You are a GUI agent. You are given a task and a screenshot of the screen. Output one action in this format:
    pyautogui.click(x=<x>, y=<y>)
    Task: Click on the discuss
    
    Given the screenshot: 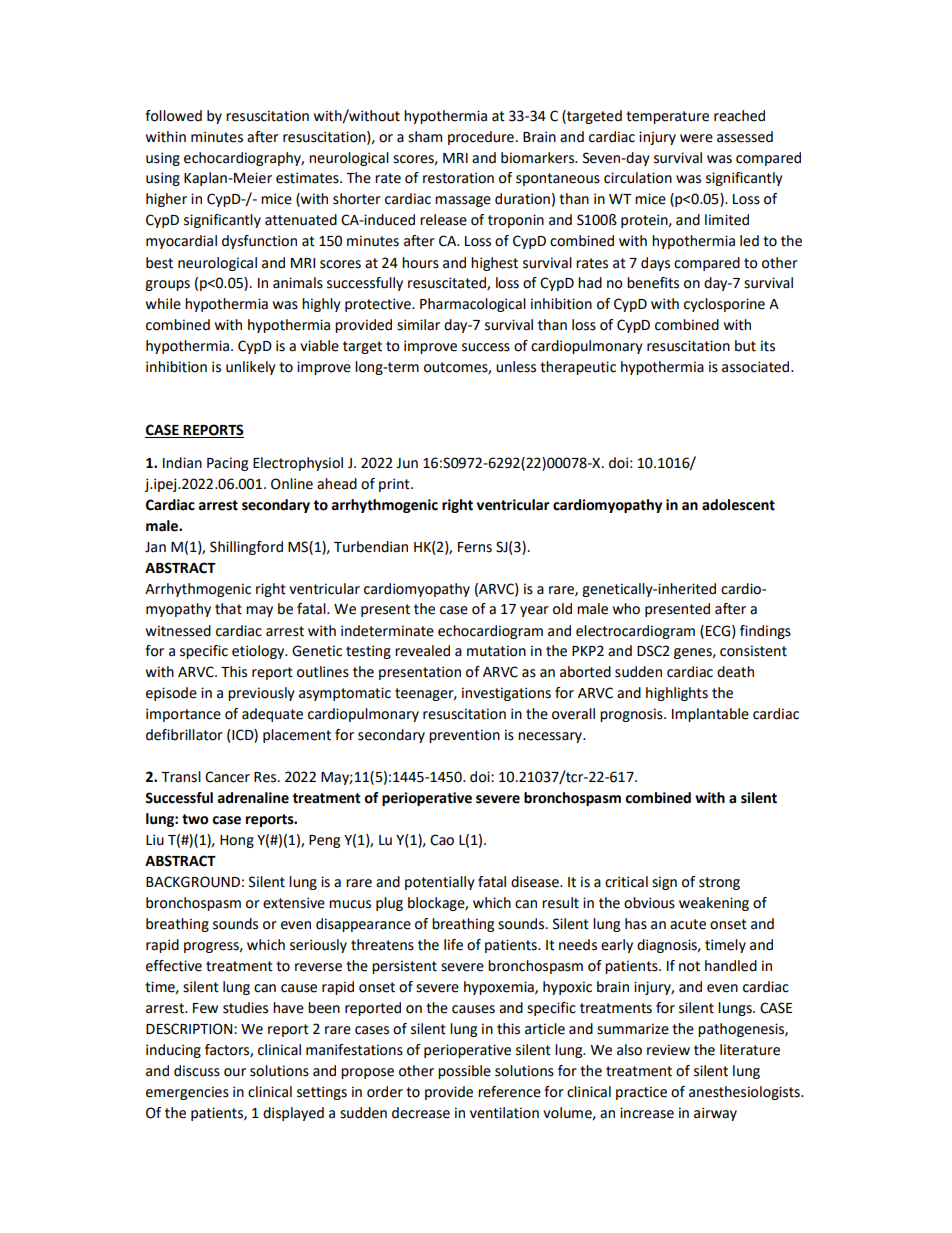 What is the action you would take?
    pyautogui.click(x=197, y=1071)
